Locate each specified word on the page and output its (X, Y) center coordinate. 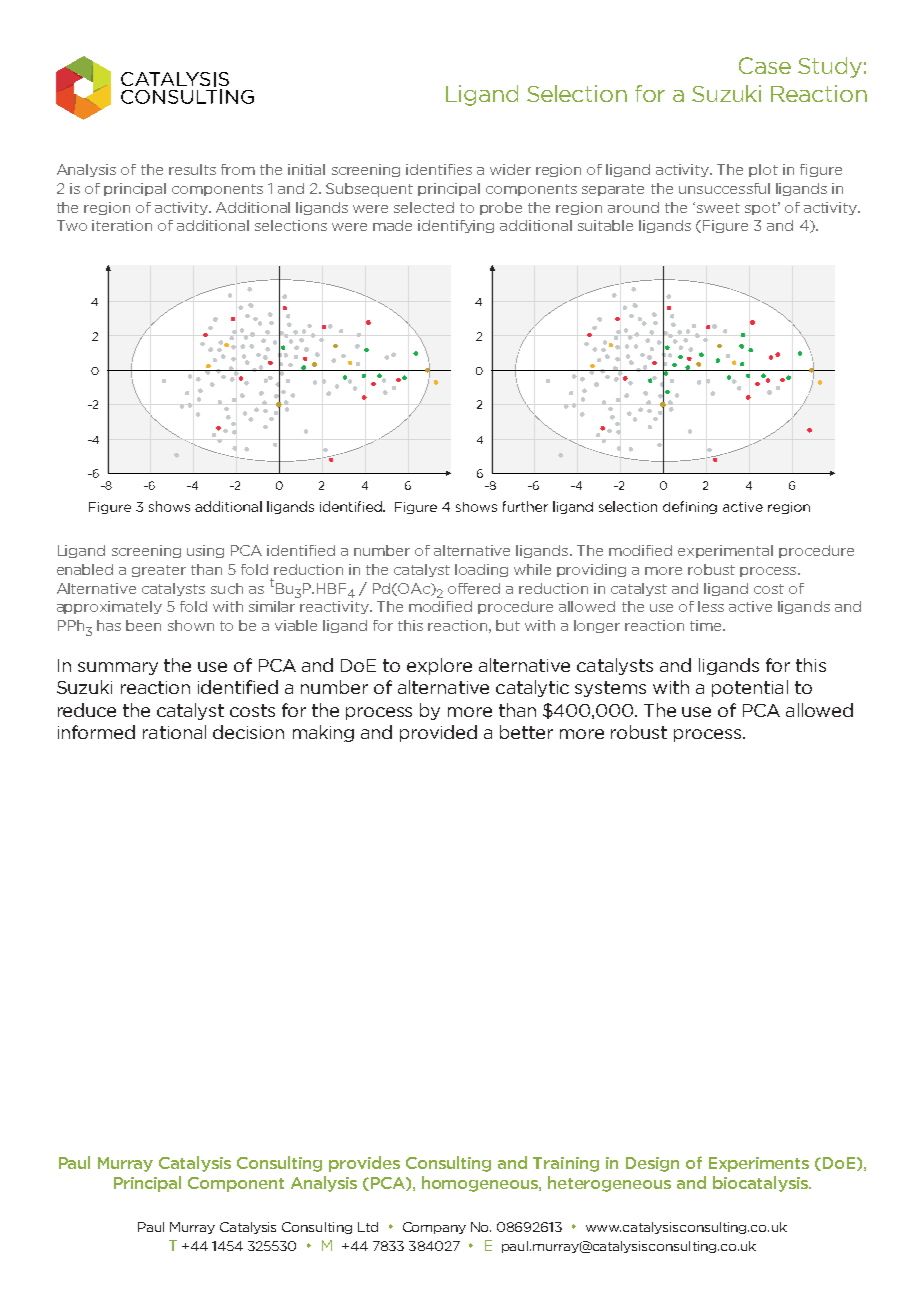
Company (434, 1228)
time (707, 625)
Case (765, 65)
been (143, 625)
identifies (439, 169)
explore (439, 666)
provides (364, 1164)
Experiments (759, 1164)
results (192, 169)
